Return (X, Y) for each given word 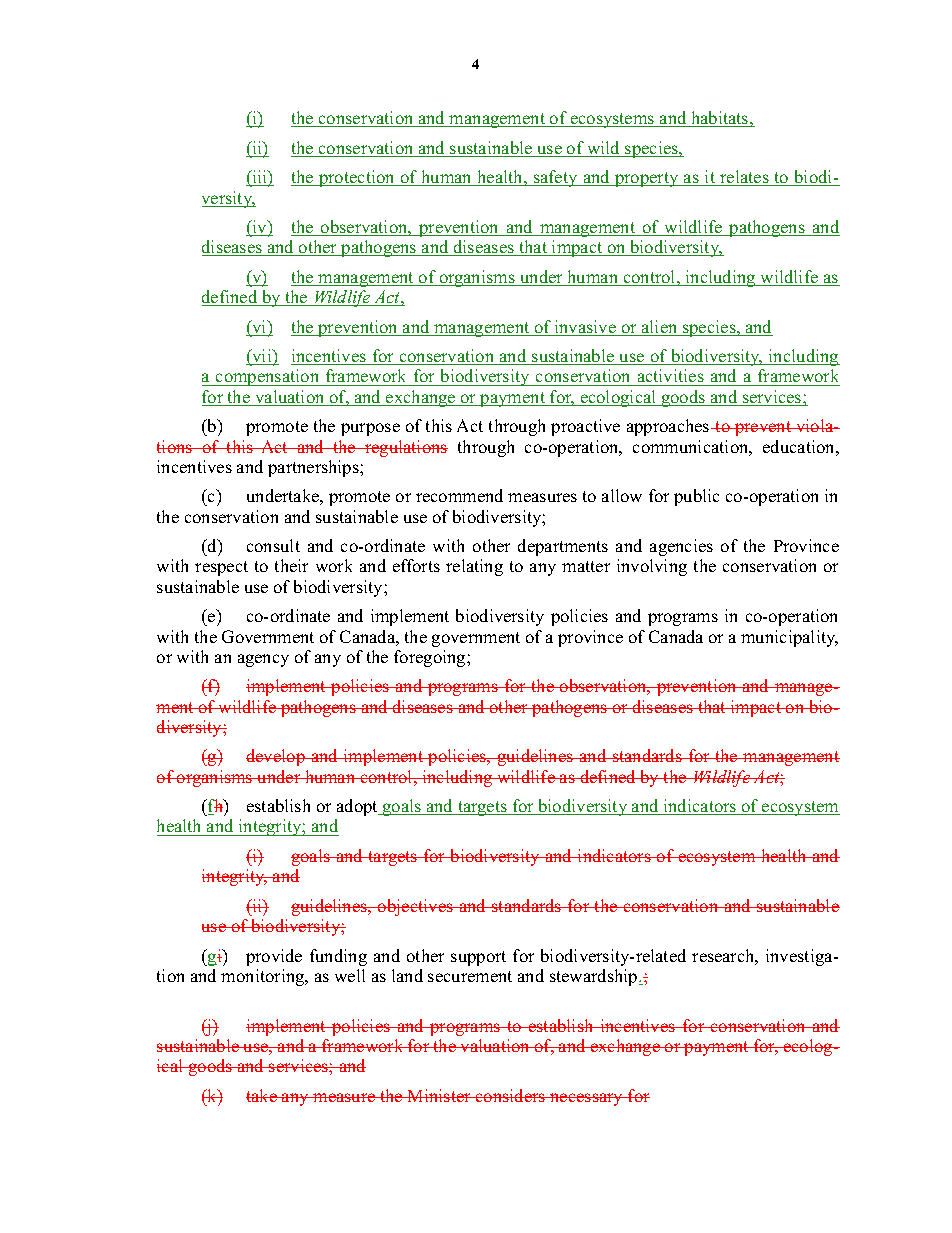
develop (276, 757)
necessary (587, 1099)
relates (744, 178)
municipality (789, 638)
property (647, 179)
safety (556, 178)
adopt (358, 807)
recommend (459, 495)
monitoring (264, 977)
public (696, 497)
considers (511, 1095)
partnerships (314, 468)
